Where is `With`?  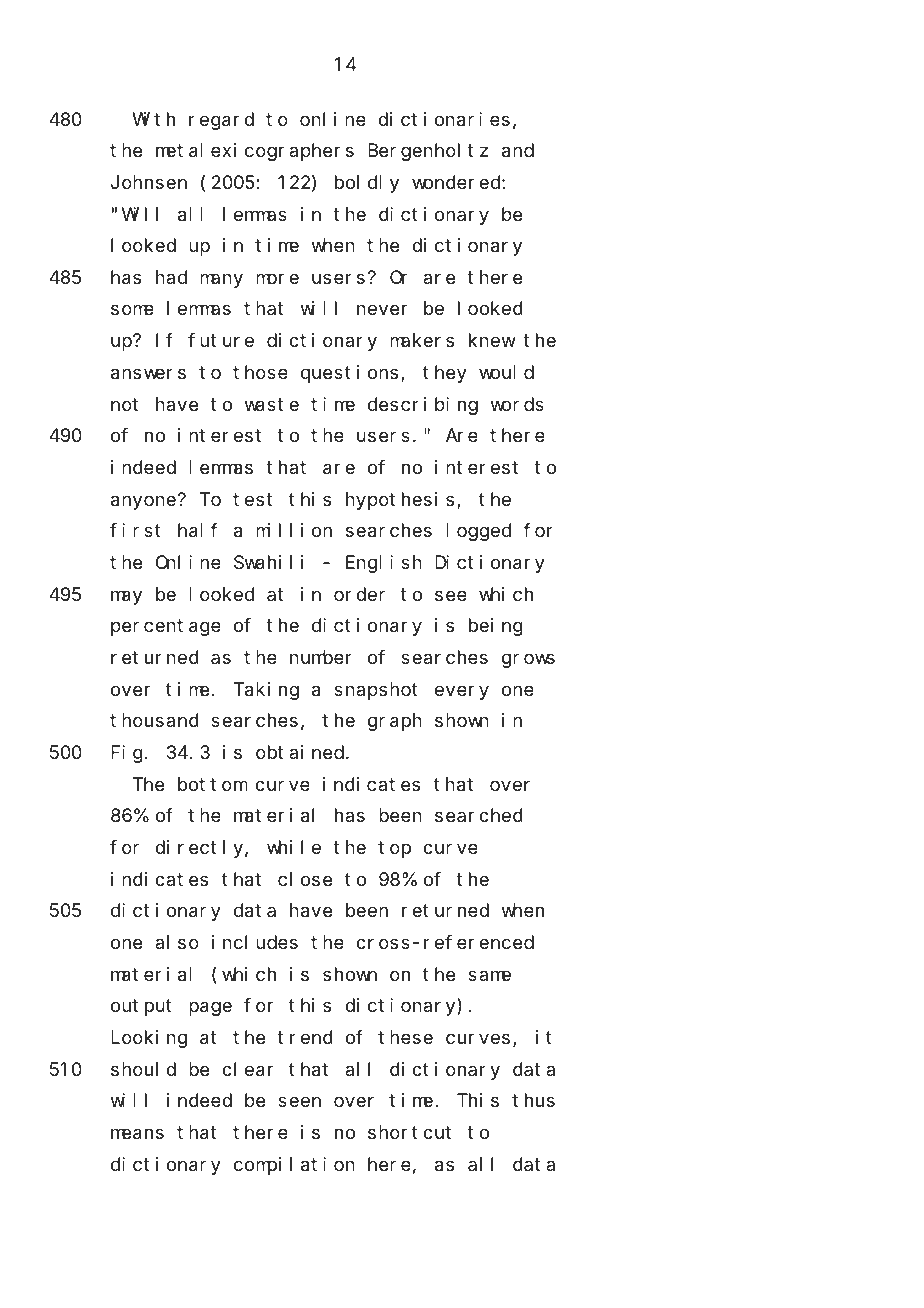 With is located at coordinates (153, 119).
